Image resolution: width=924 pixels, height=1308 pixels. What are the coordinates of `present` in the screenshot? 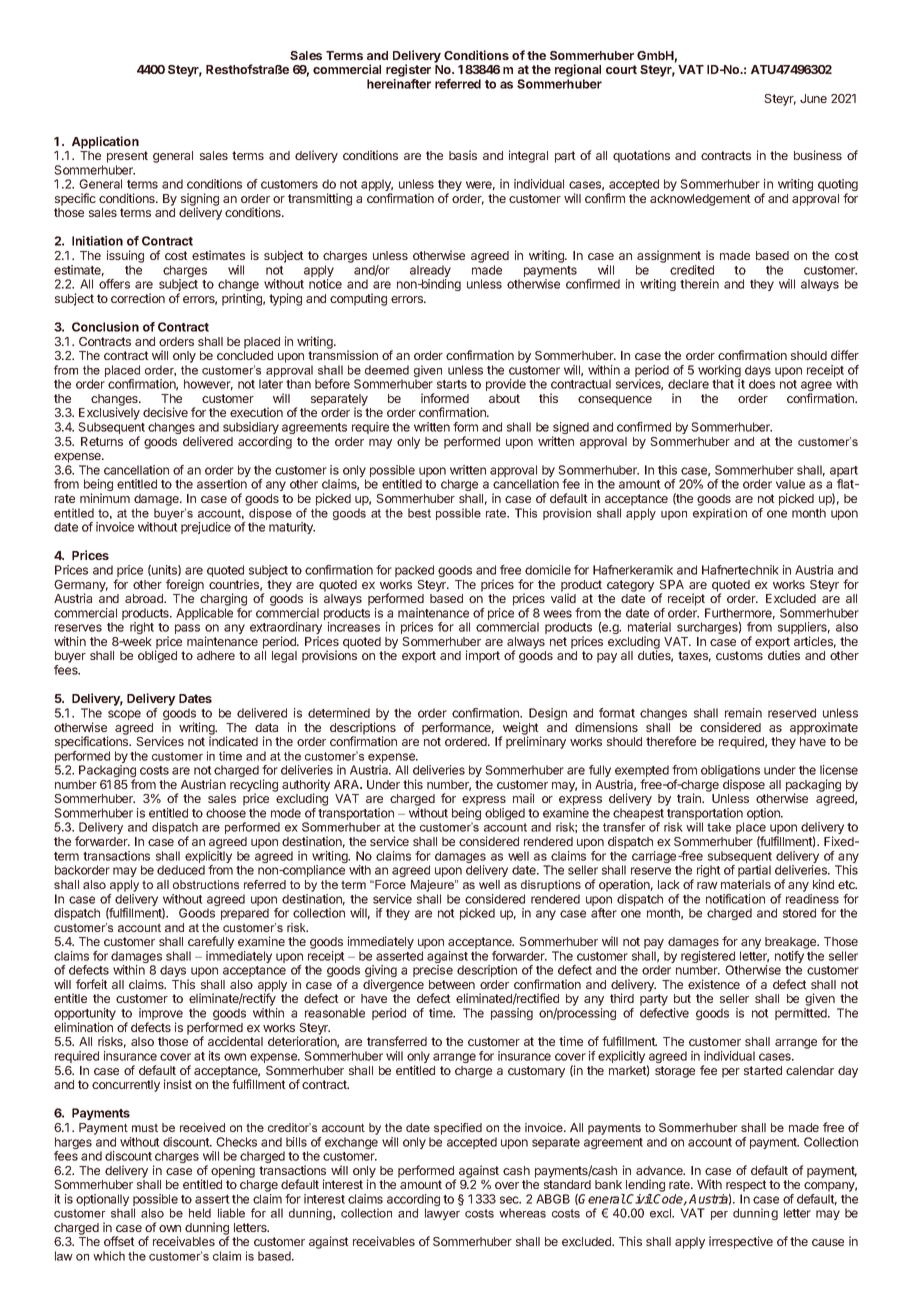 It's located at (127, 157).
